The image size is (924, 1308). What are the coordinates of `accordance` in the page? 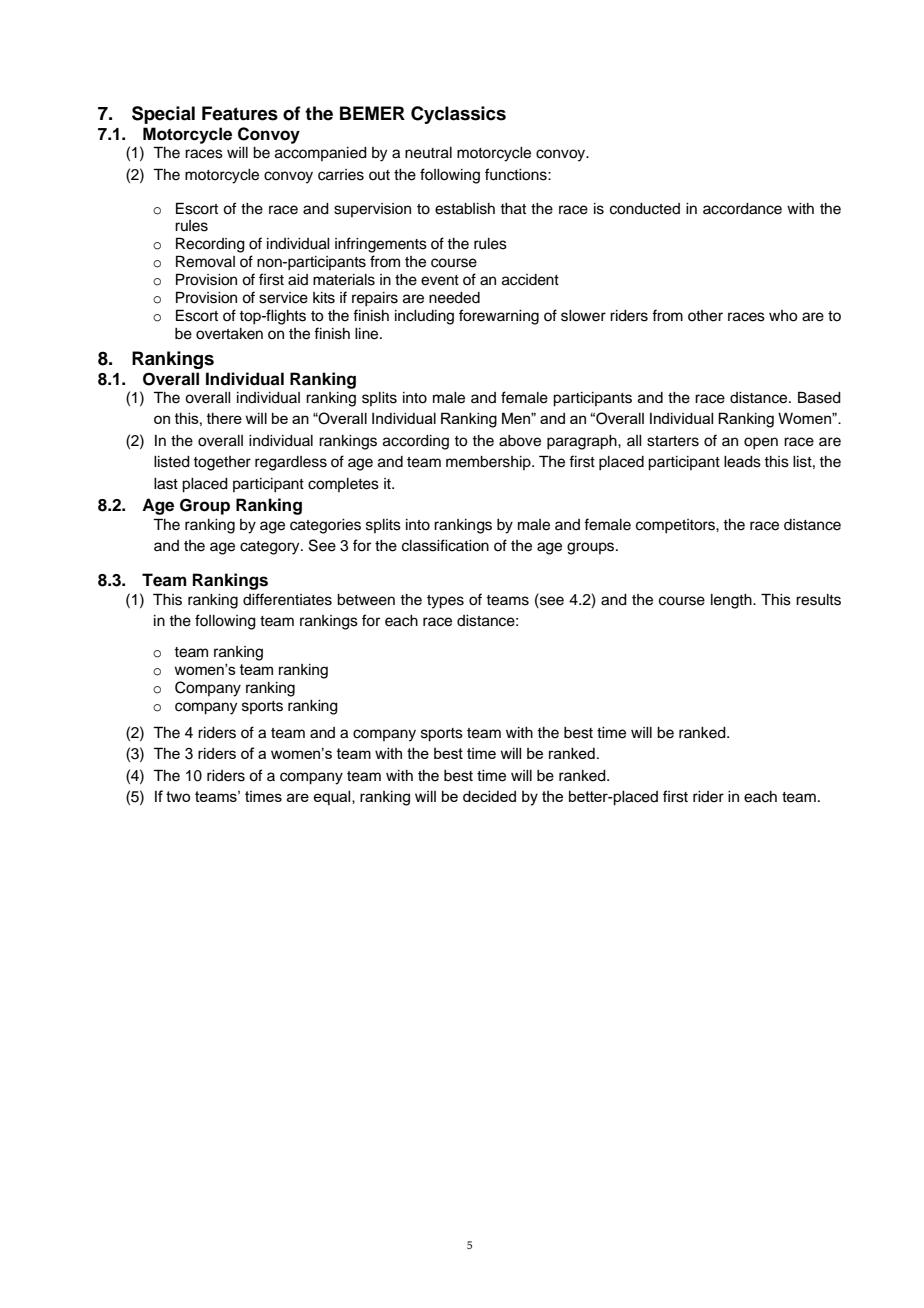 It's located at (742, 209).
